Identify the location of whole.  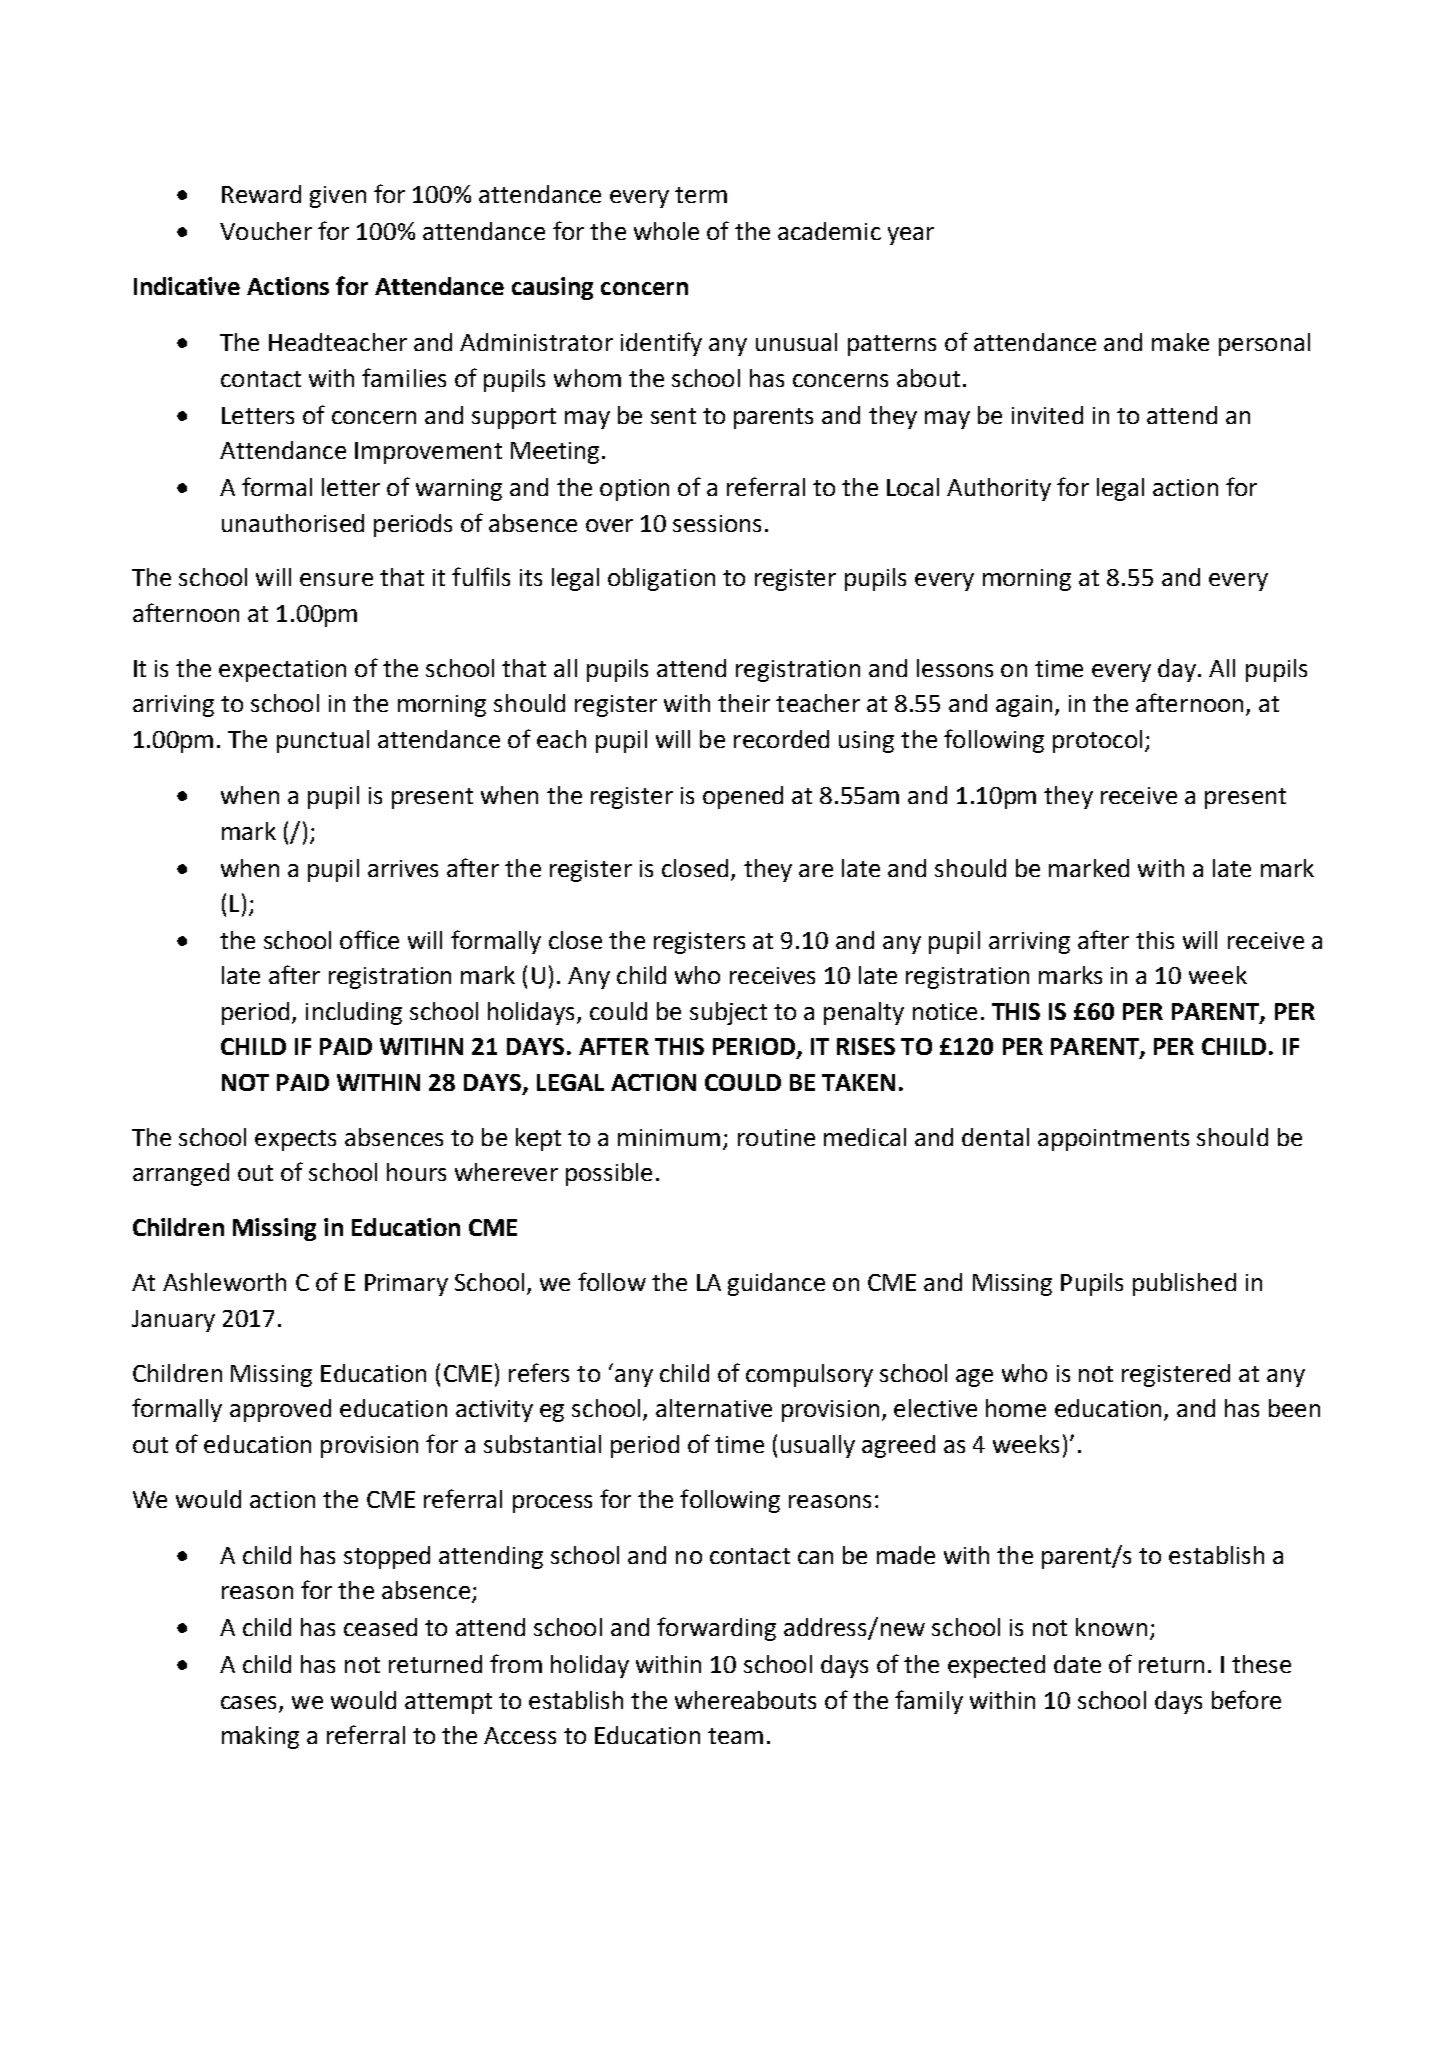
(666, 231).
